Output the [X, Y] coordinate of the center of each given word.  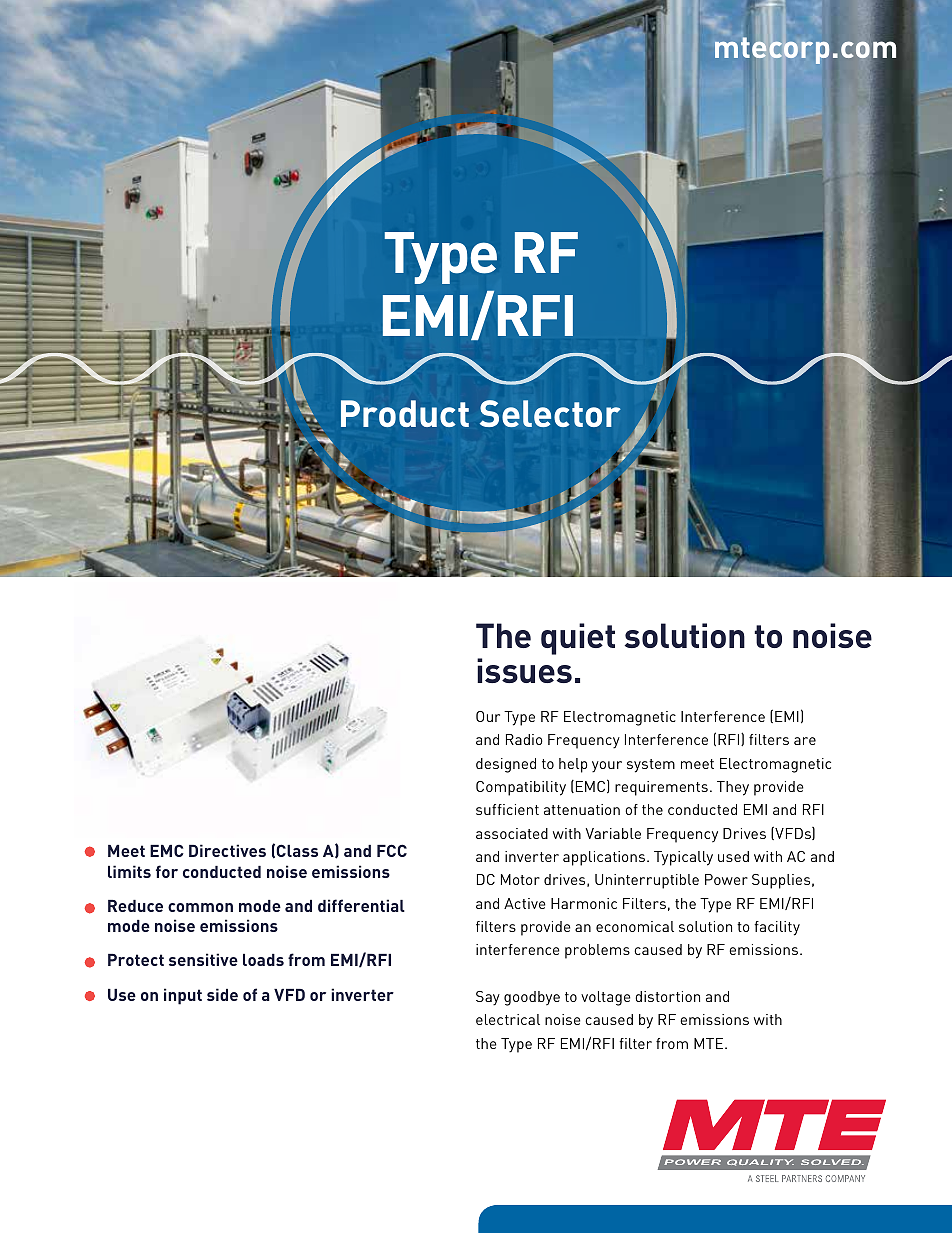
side [222, 994]
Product [405, 413]
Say [488, 998]
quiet [578, 639]
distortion [667, 996]
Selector [550, 413]
